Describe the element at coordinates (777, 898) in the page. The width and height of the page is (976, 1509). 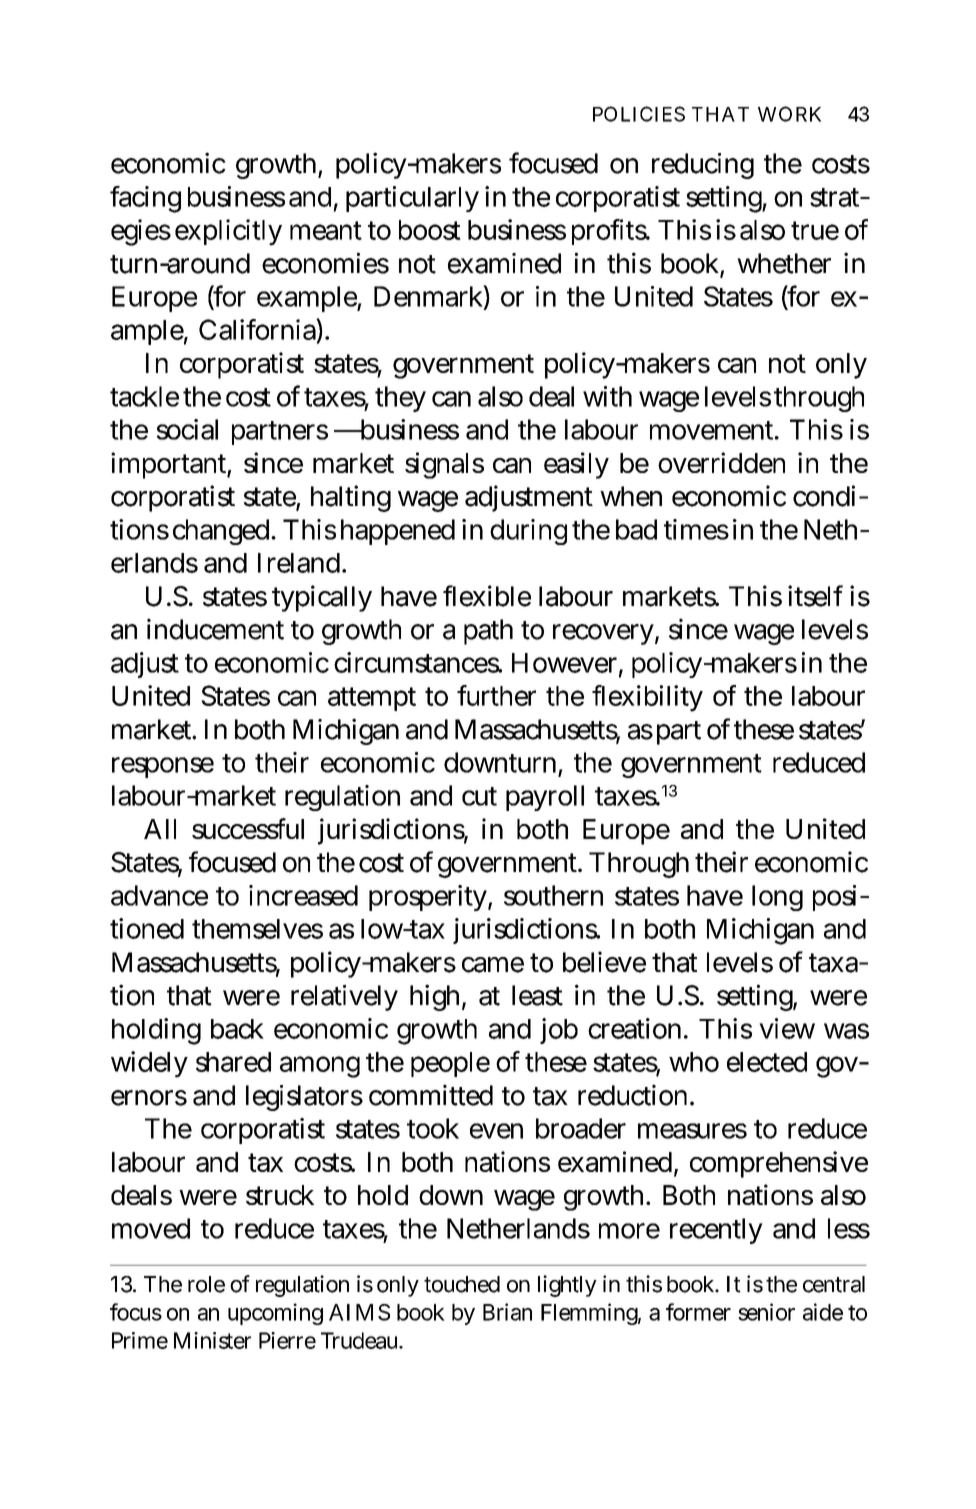
I see `long` at that location.
